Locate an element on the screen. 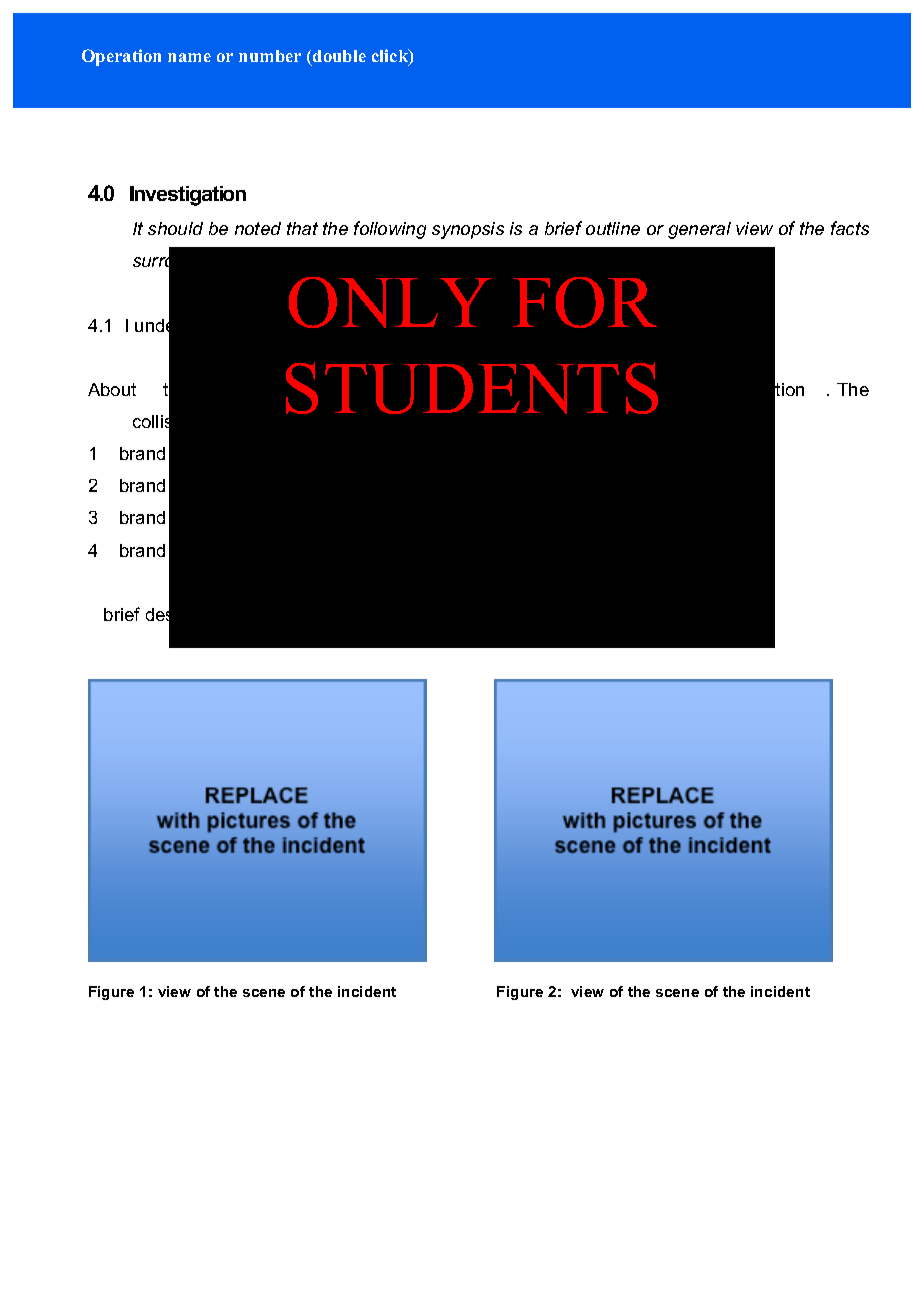  About is located at coordinates (112, 389).
